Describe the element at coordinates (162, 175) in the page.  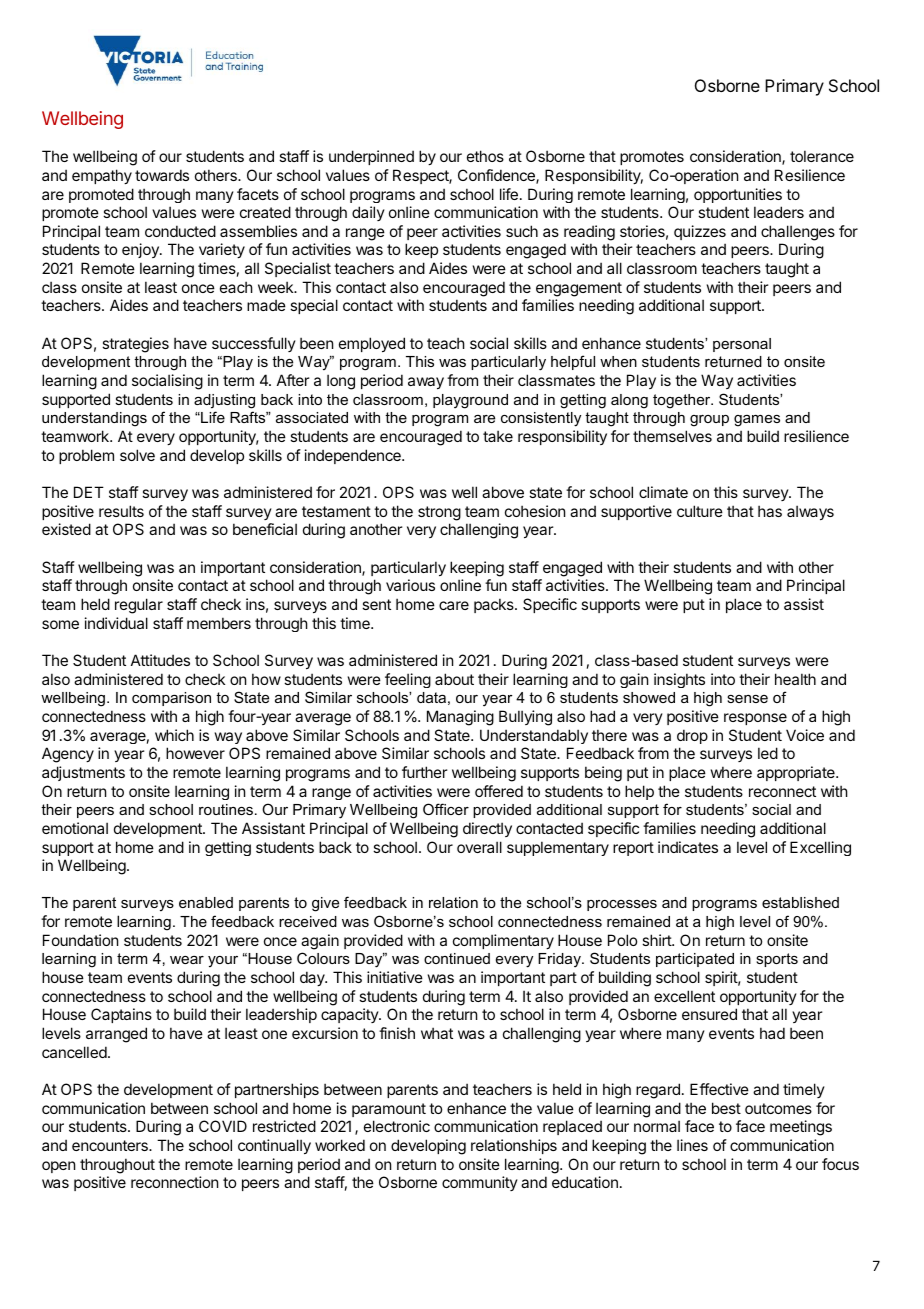
I see `towards` at that location.
